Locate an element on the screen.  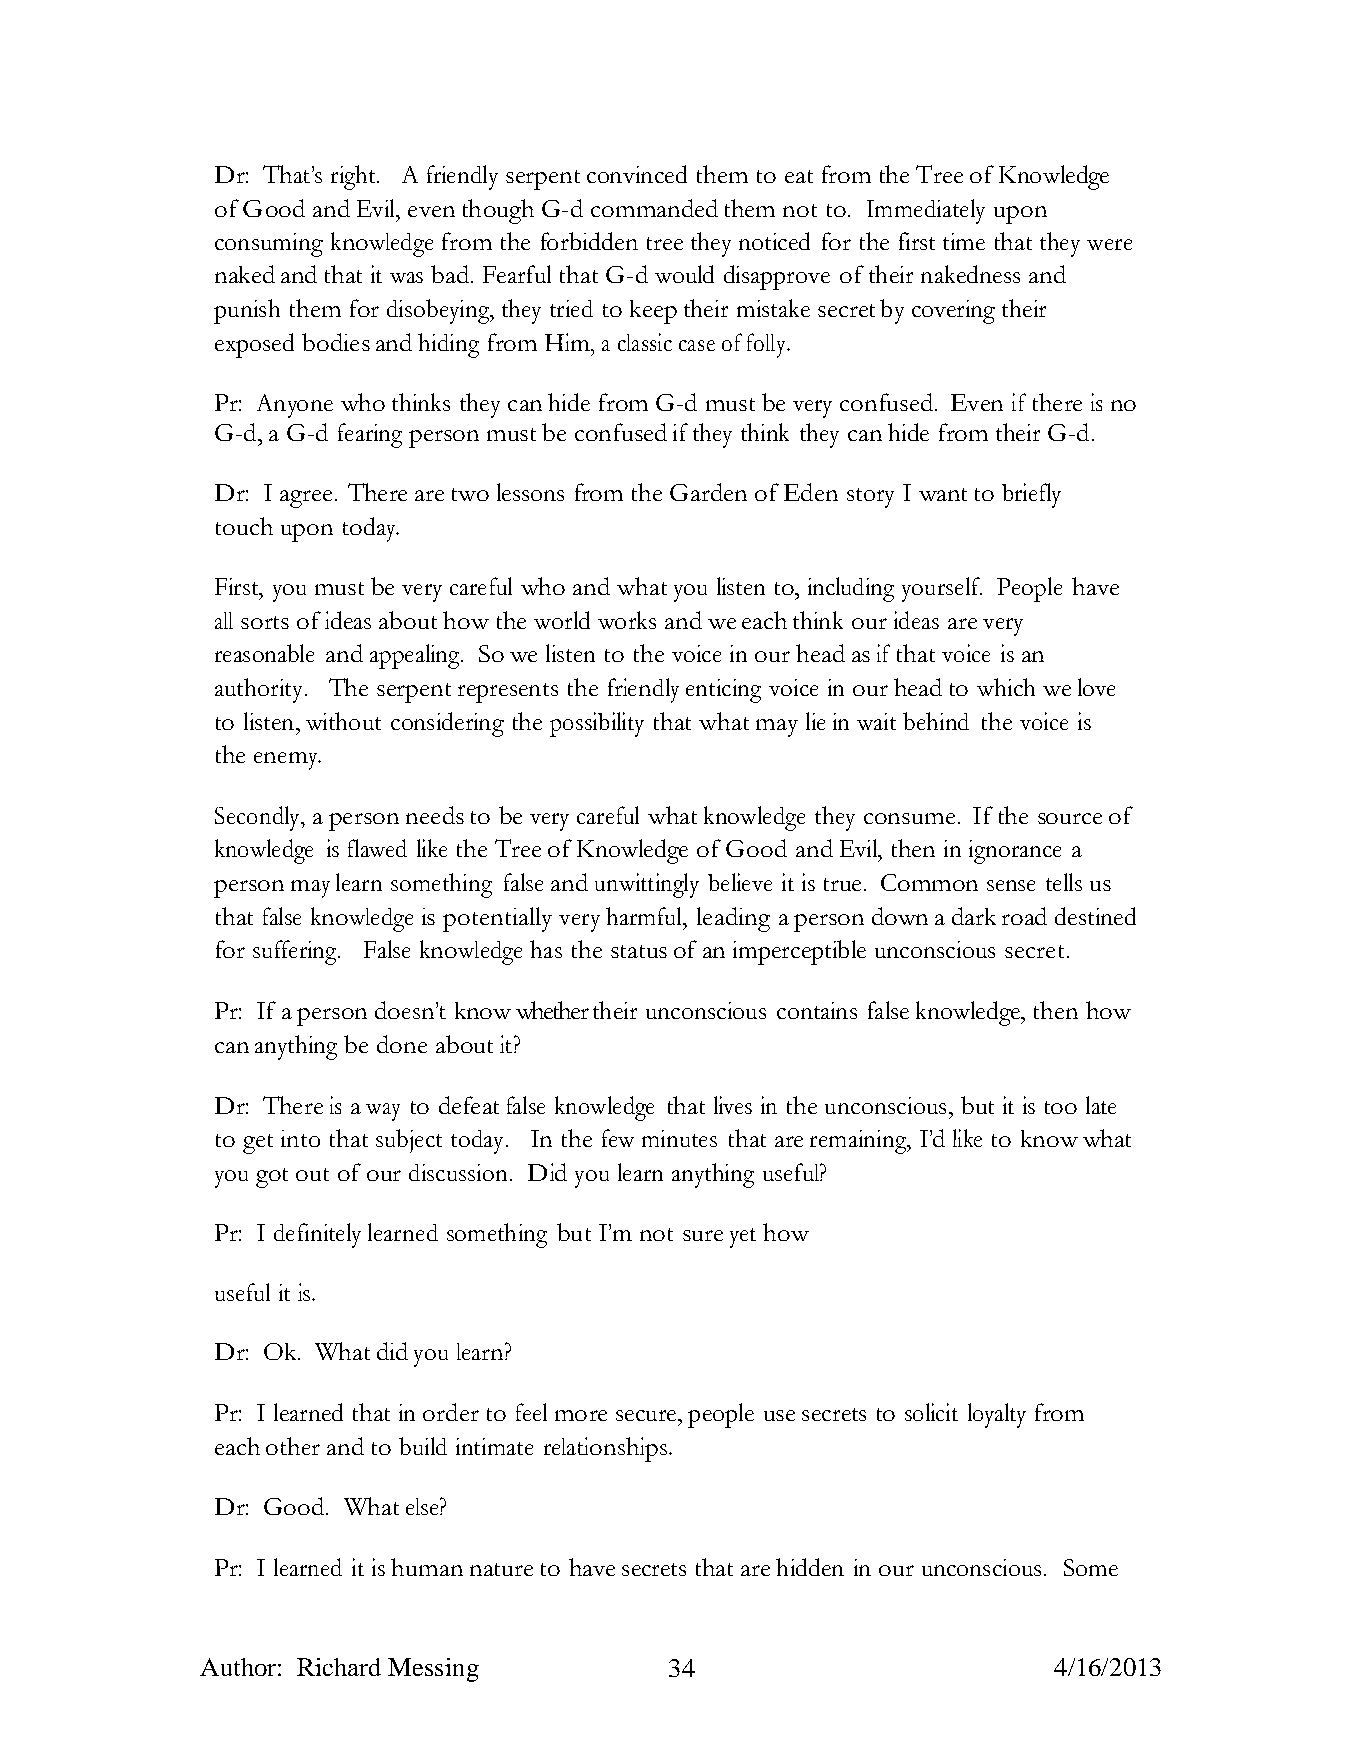
right is located at coordinates (354, 177).
